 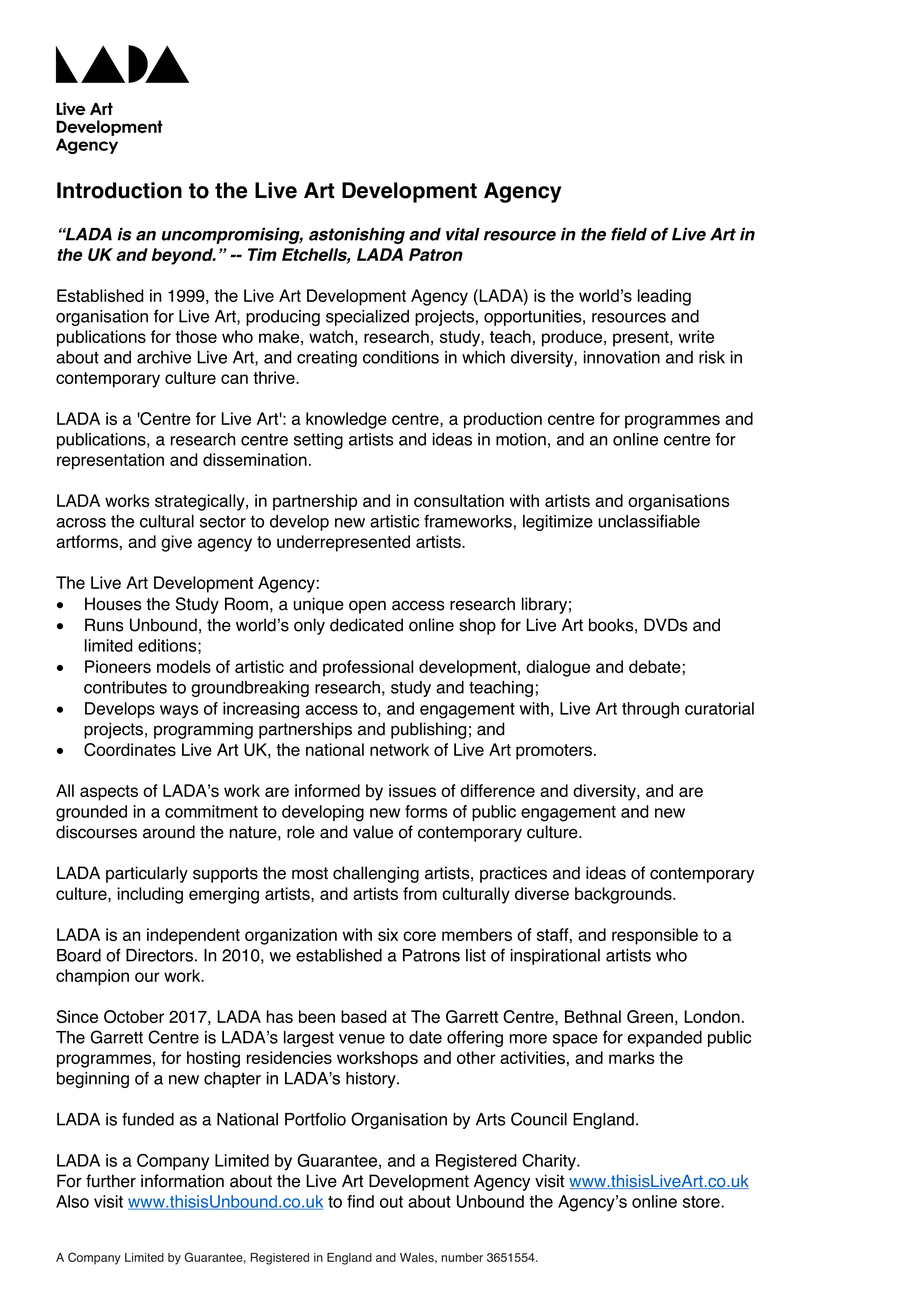 What do you see at coordinates (182, 1181) in the screenshot?
I see `information` at bounding box center [182, 1181].
